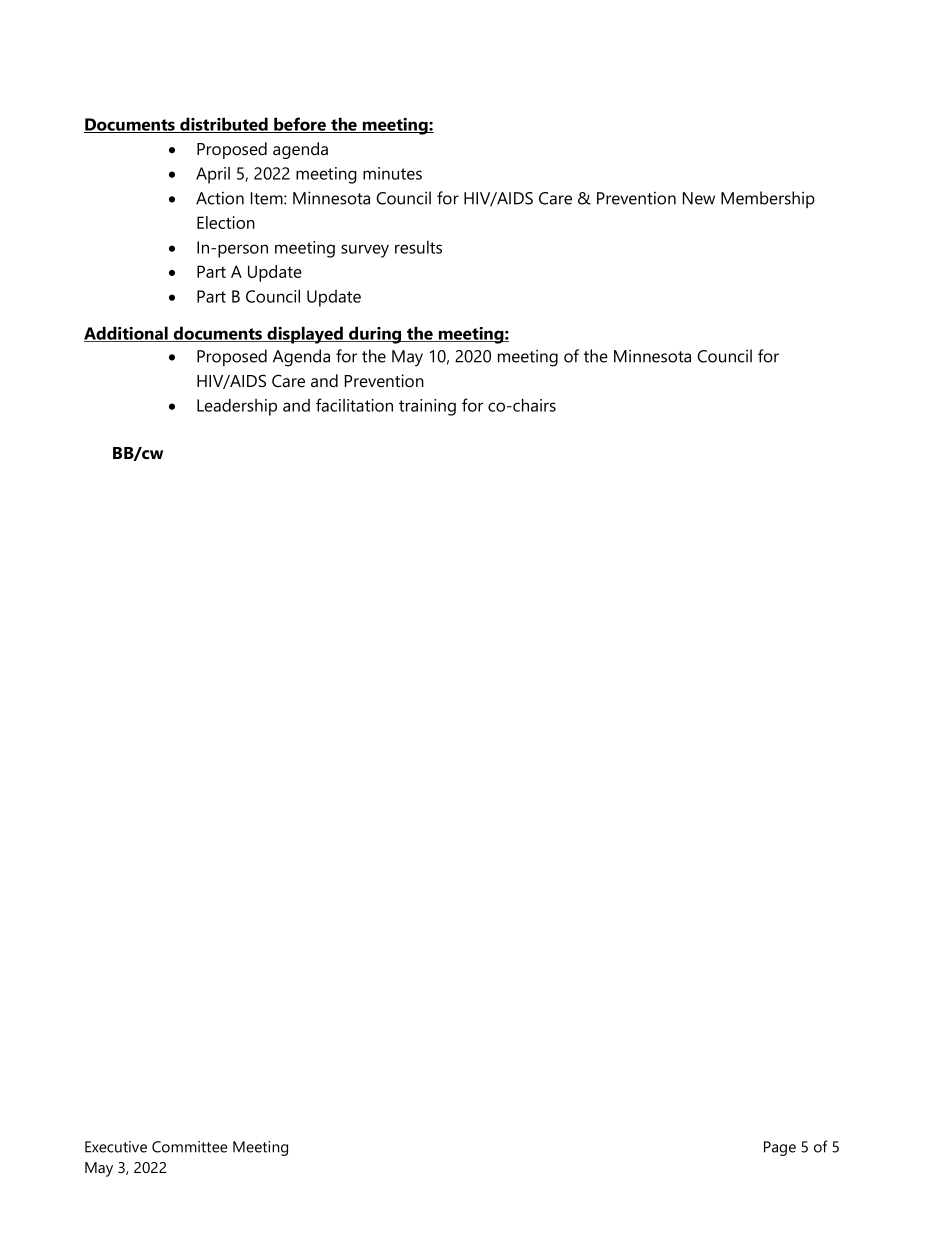 Image resolution: width=952 pixels, height=1233 pixels. What do you see at coordinates (768, 199) in the document?
I see `Membership` at bounding box center [768, 199].
